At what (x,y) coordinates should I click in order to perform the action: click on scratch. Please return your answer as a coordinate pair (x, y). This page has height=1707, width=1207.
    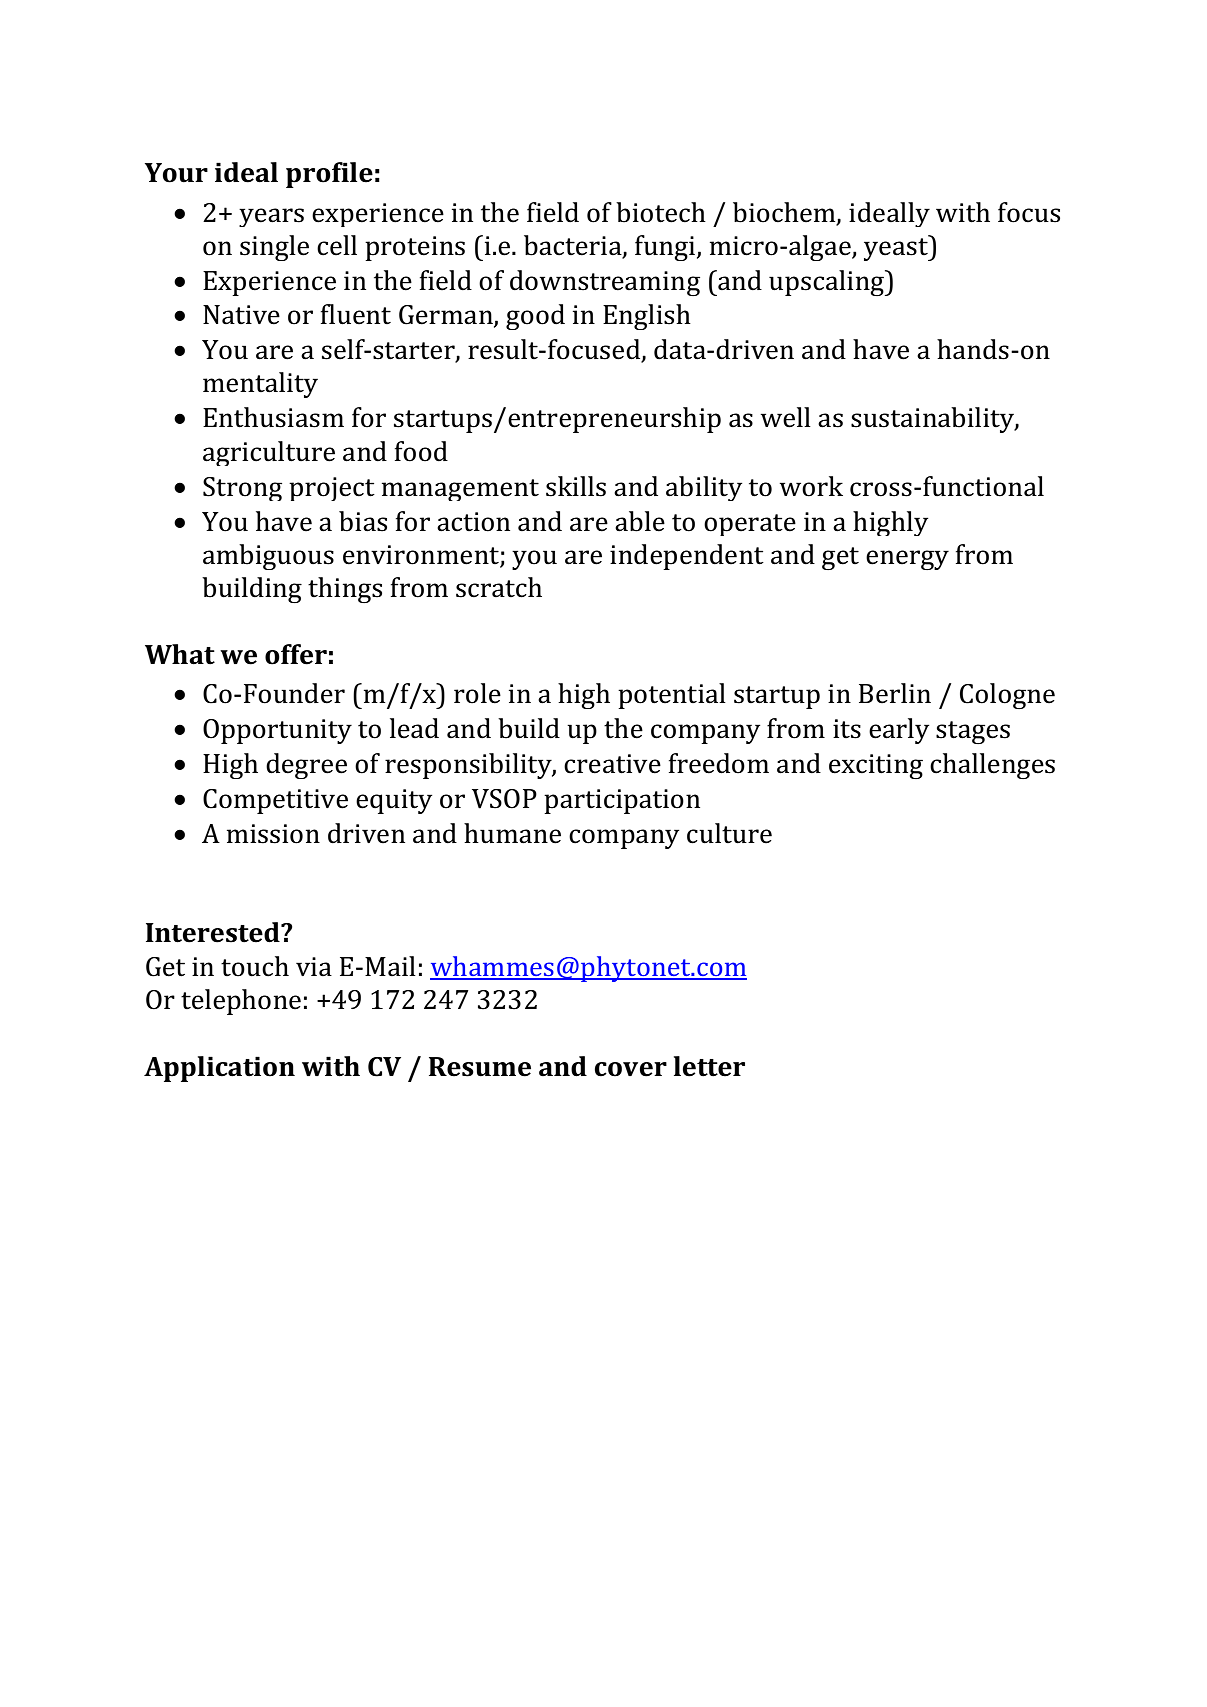
    Looking at the image, I should click on (499, 587).
